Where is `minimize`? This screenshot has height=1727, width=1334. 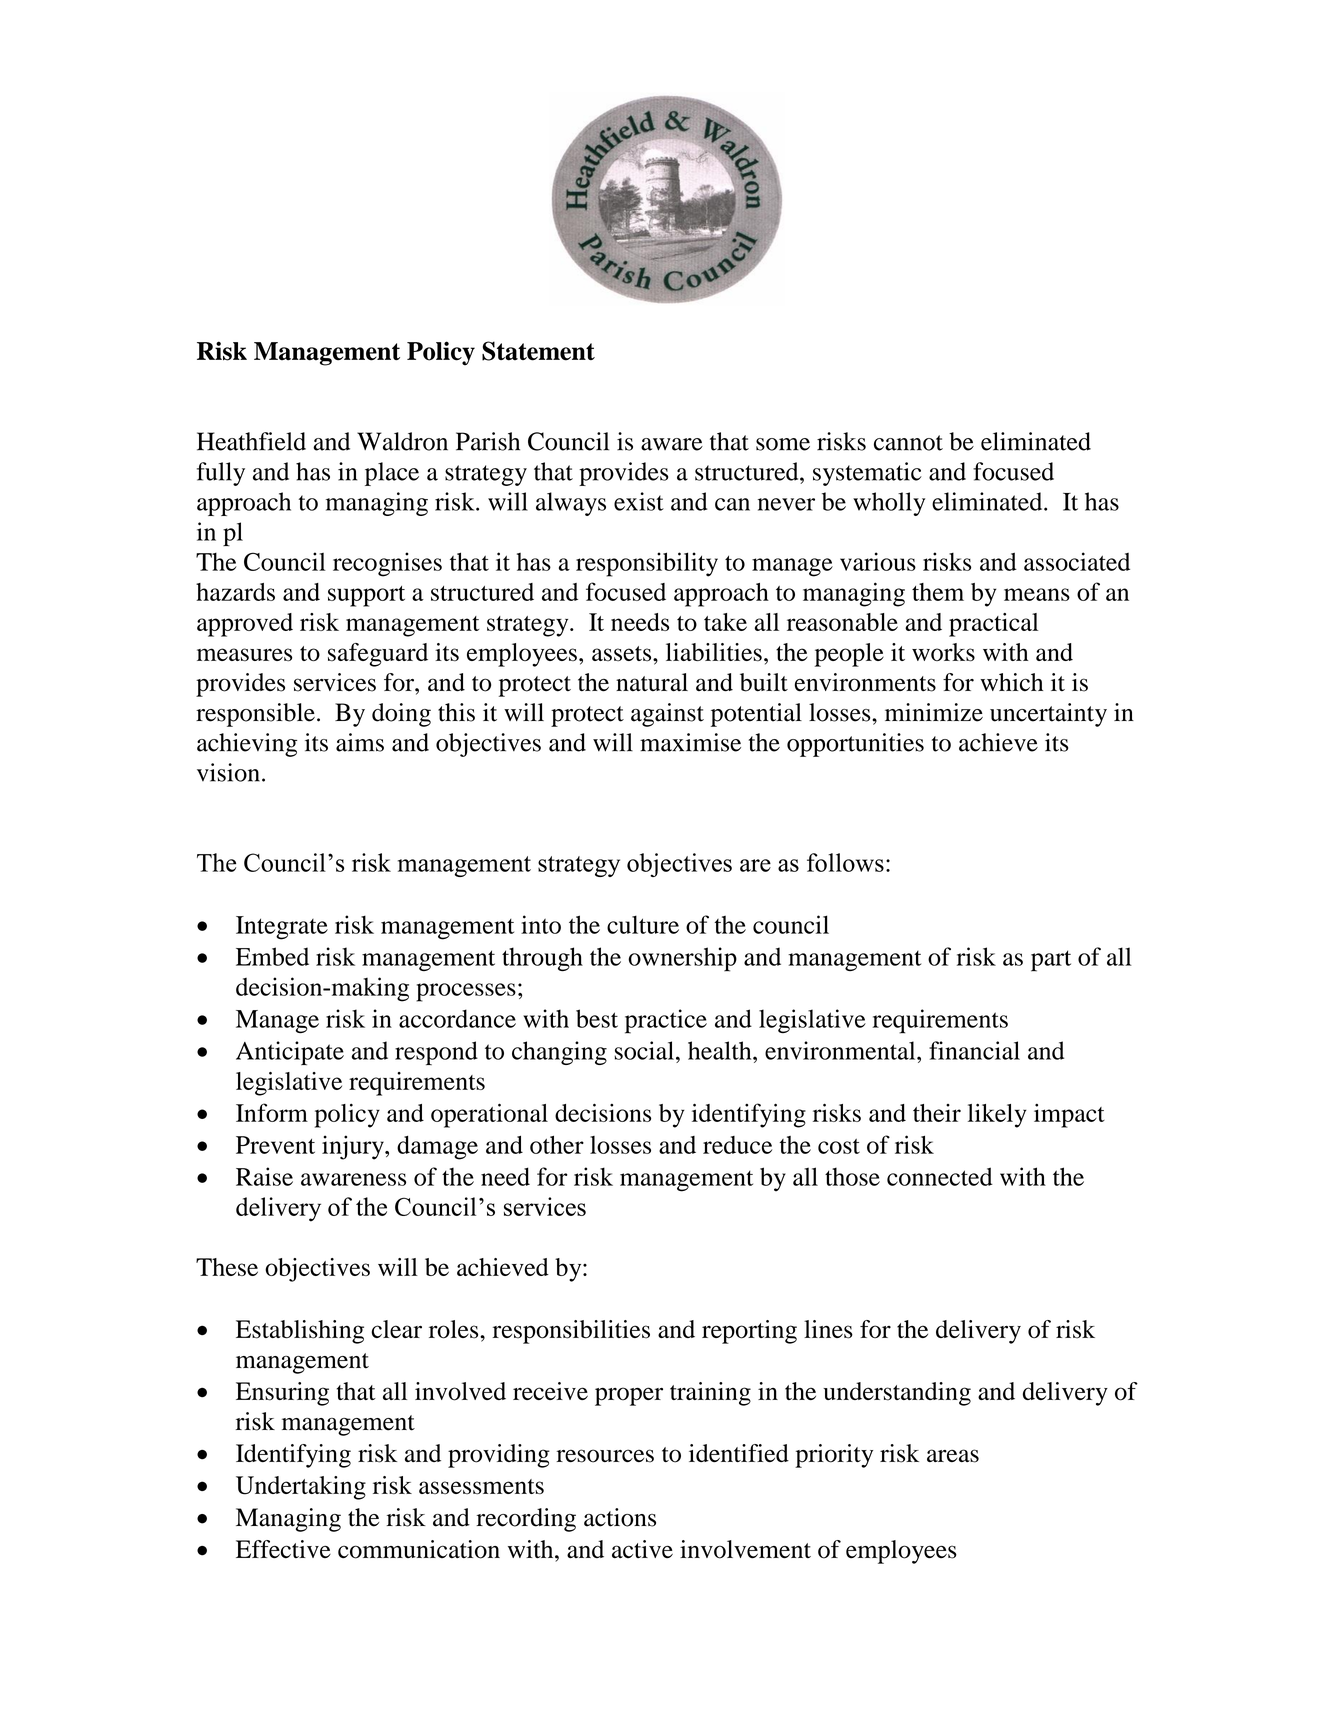
minimize is located at coordinates (934, 712).
